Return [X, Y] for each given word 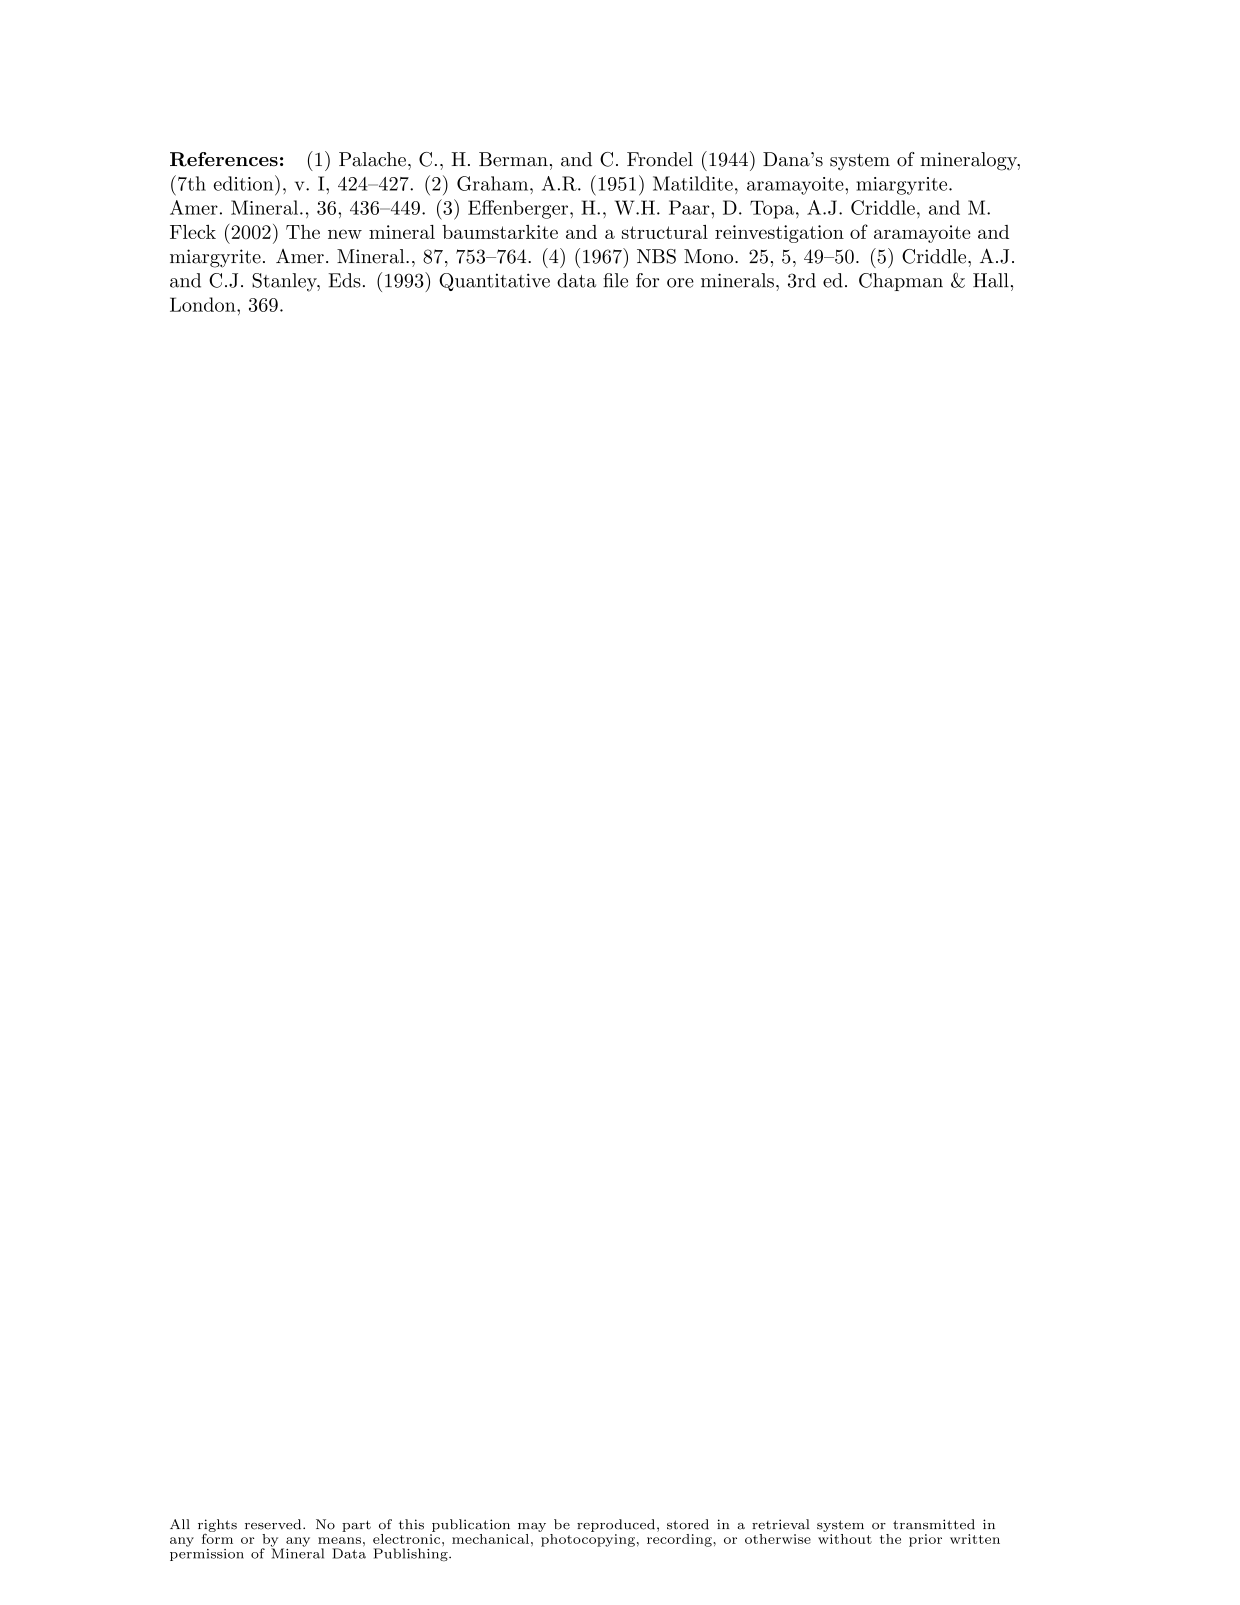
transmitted [934, 1524]
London [204, 304]
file [615, 280]
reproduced [616, 1525]
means [339, 1540]
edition [245, 183]
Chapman [901, 282]
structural [665, 232]
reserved [274, 1524]
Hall [991, 280]
